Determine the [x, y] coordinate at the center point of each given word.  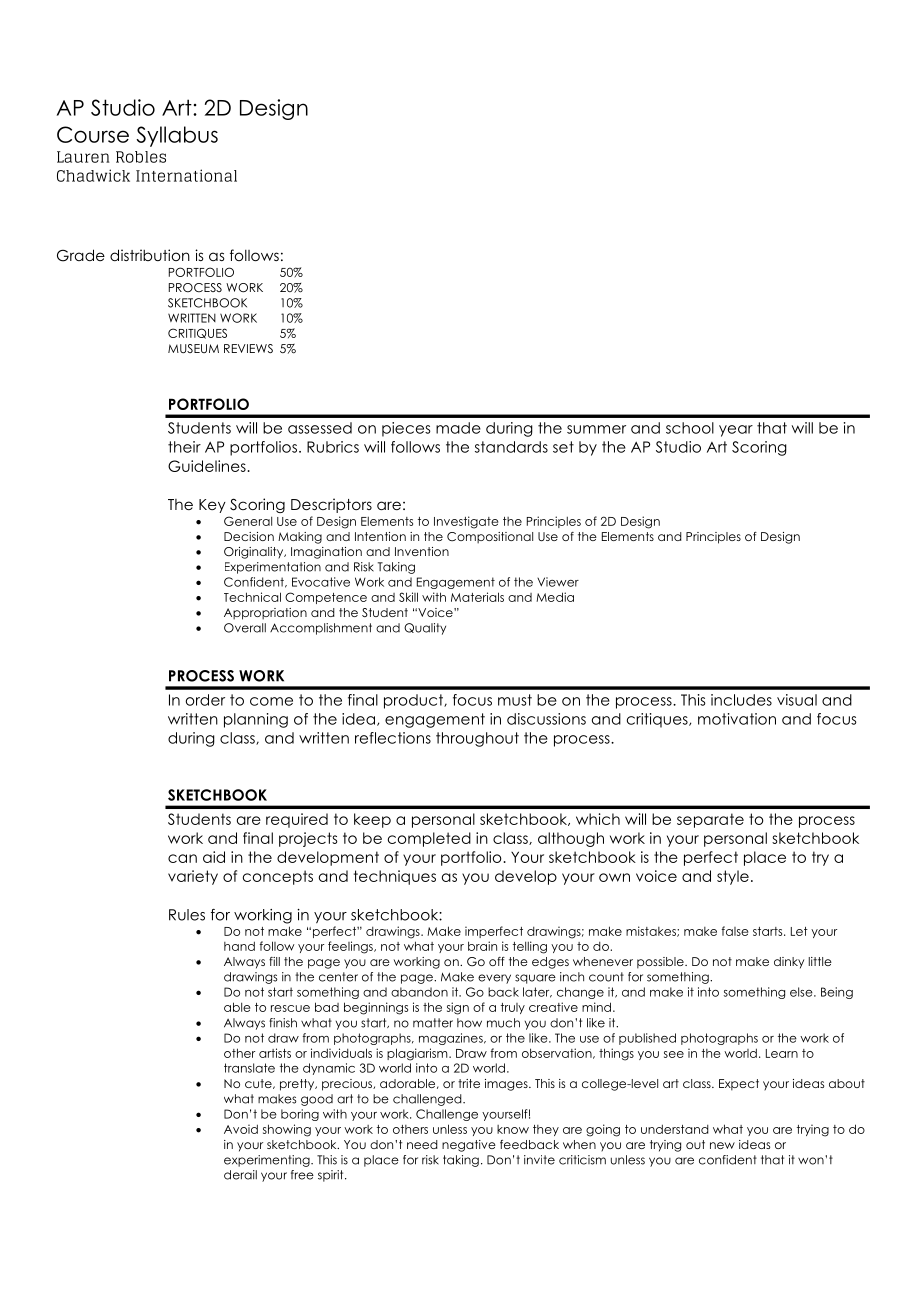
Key [212, 506]
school [690, 428]
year [736, 431]
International [186, 175]
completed [429, 839]
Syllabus [177, 136]
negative [469, 1146]
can [182, 858]
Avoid [241, 1129]
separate [710, 820]
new [722, 1145]
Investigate [466, 522]
